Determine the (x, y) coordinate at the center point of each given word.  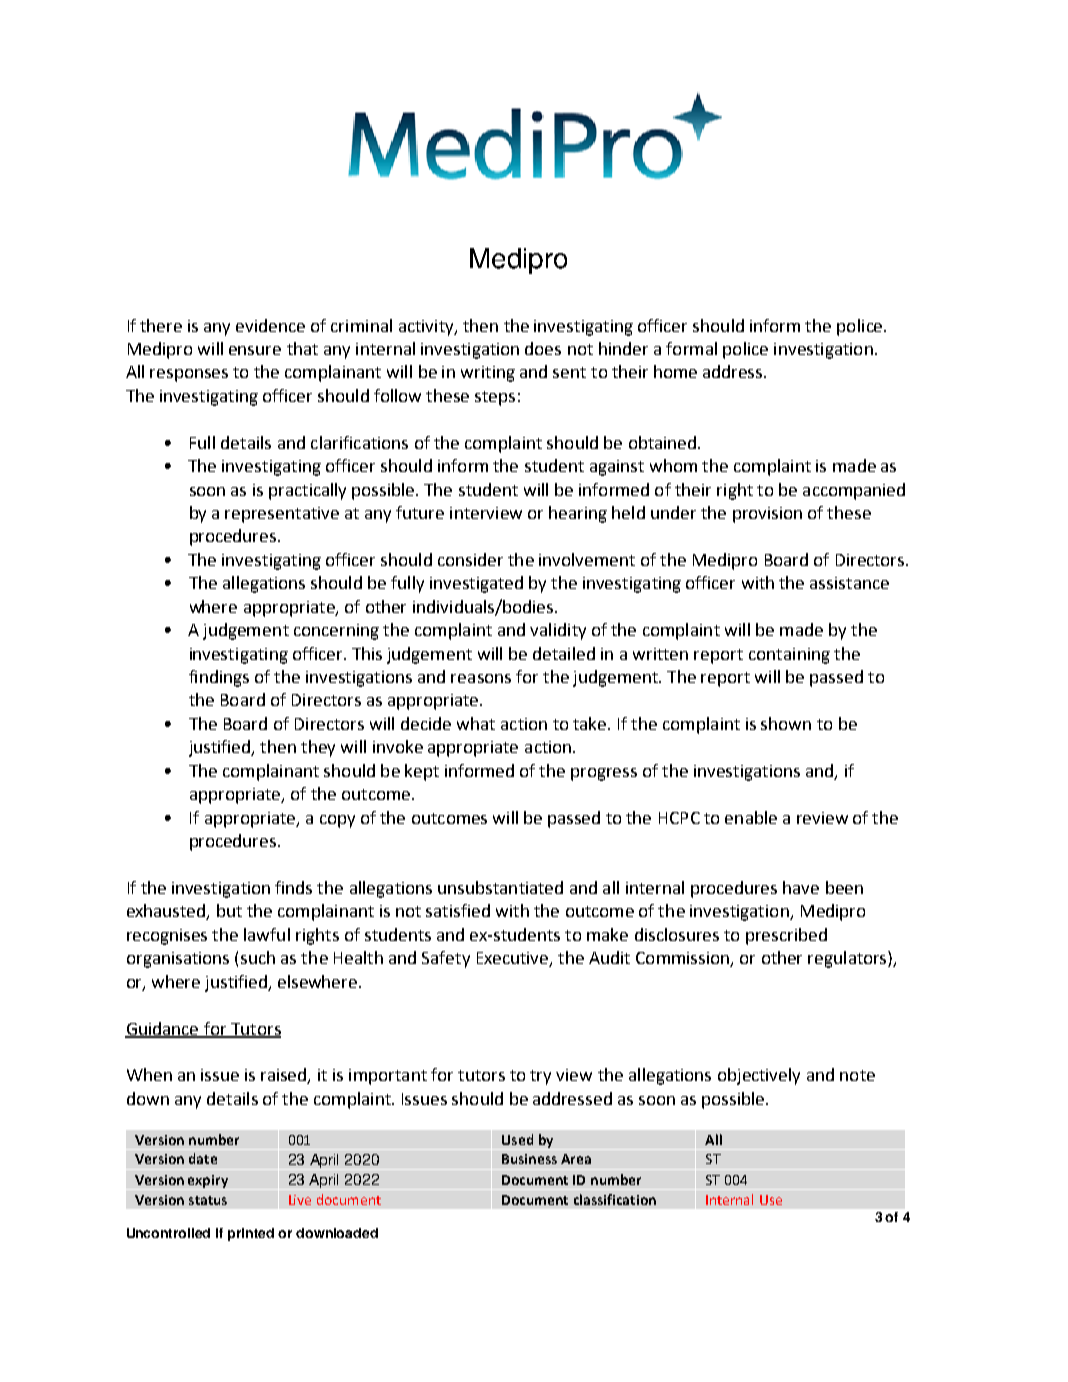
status (208, 1200)
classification (615, 1199)
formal (691, 348)
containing (789, 656)
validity (558, 631)
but (229, 910)
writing (488, 374)
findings (219, 678)
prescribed (786, 936)
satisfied (458, 910)
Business (529, 1159)
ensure (255, 350)
